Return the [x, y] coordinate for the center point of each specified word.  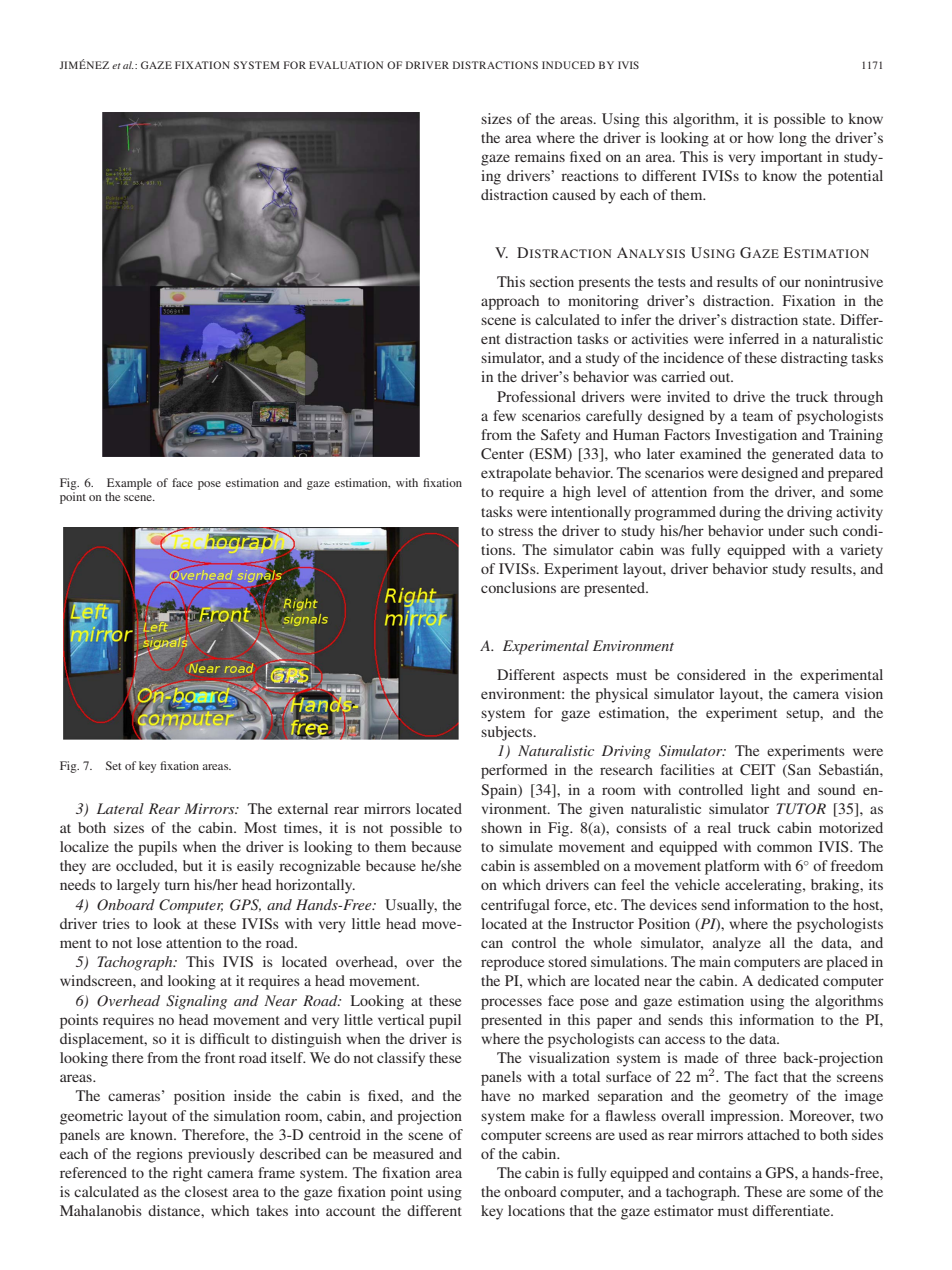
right [188, 1174]
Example [129, 484]
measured [403, 1153]
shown [501, 827]
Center [502, 453]
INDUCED [568, 65]
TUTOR [801, 809]
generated [803, 455]
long [793, 139]
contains [724, 1172]
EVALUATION [346, 65]
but [193, 865]
